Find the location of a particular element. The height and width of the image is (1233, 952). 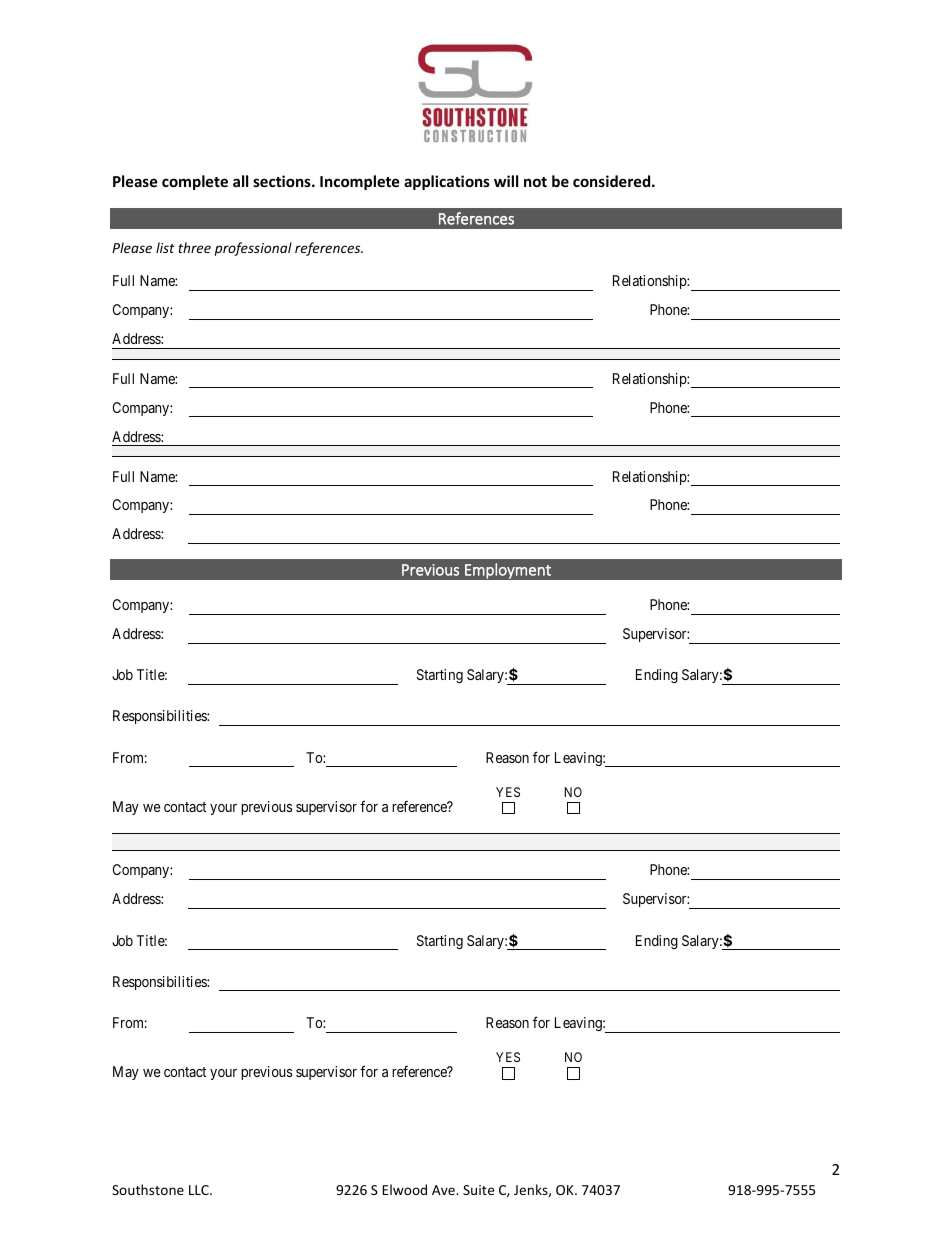

Elwood is located at coordinates (404, 1189).
